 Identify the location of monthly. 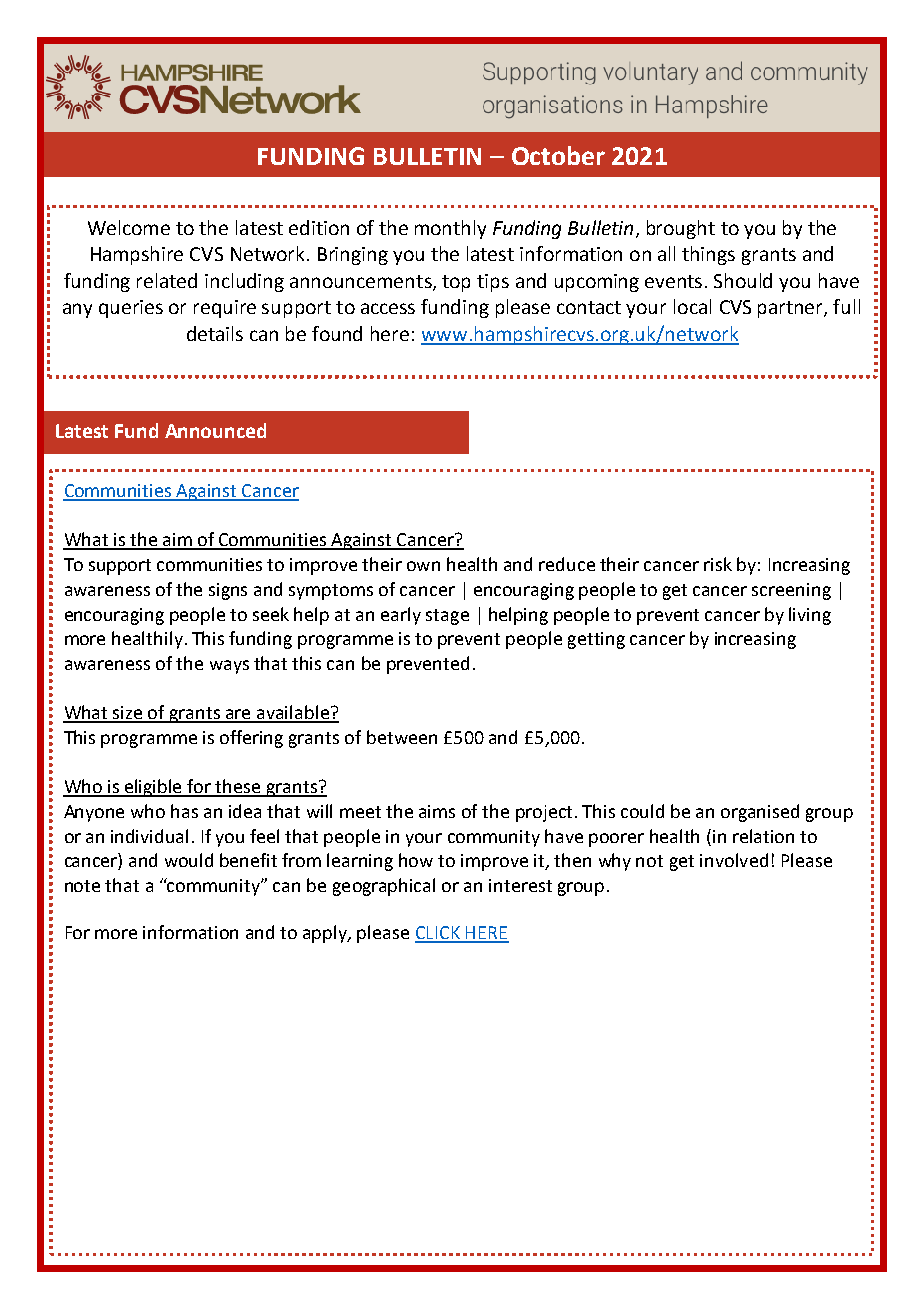
(450, 229).
